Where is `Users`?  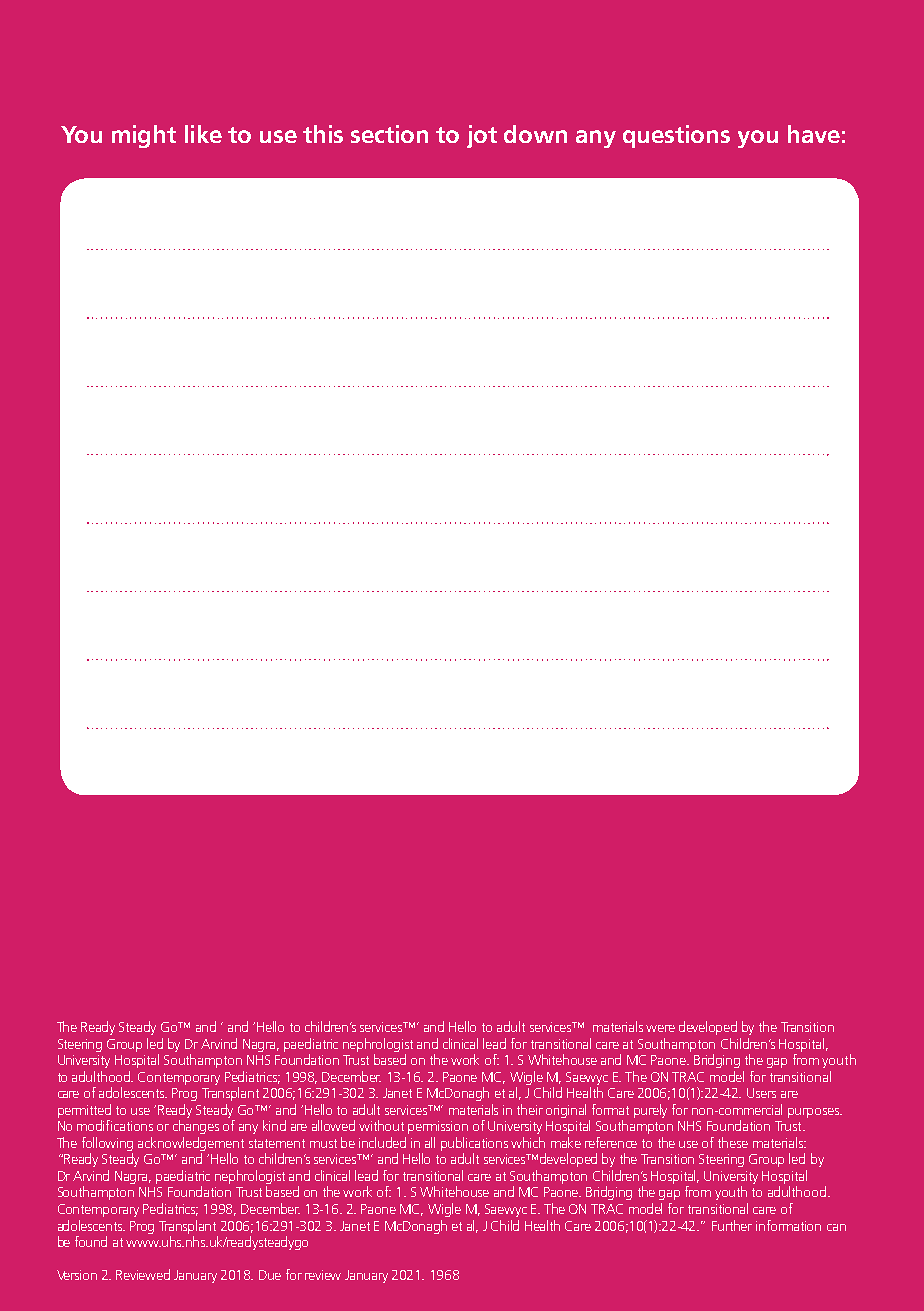 Users is located at coordinates (761, 1093).
